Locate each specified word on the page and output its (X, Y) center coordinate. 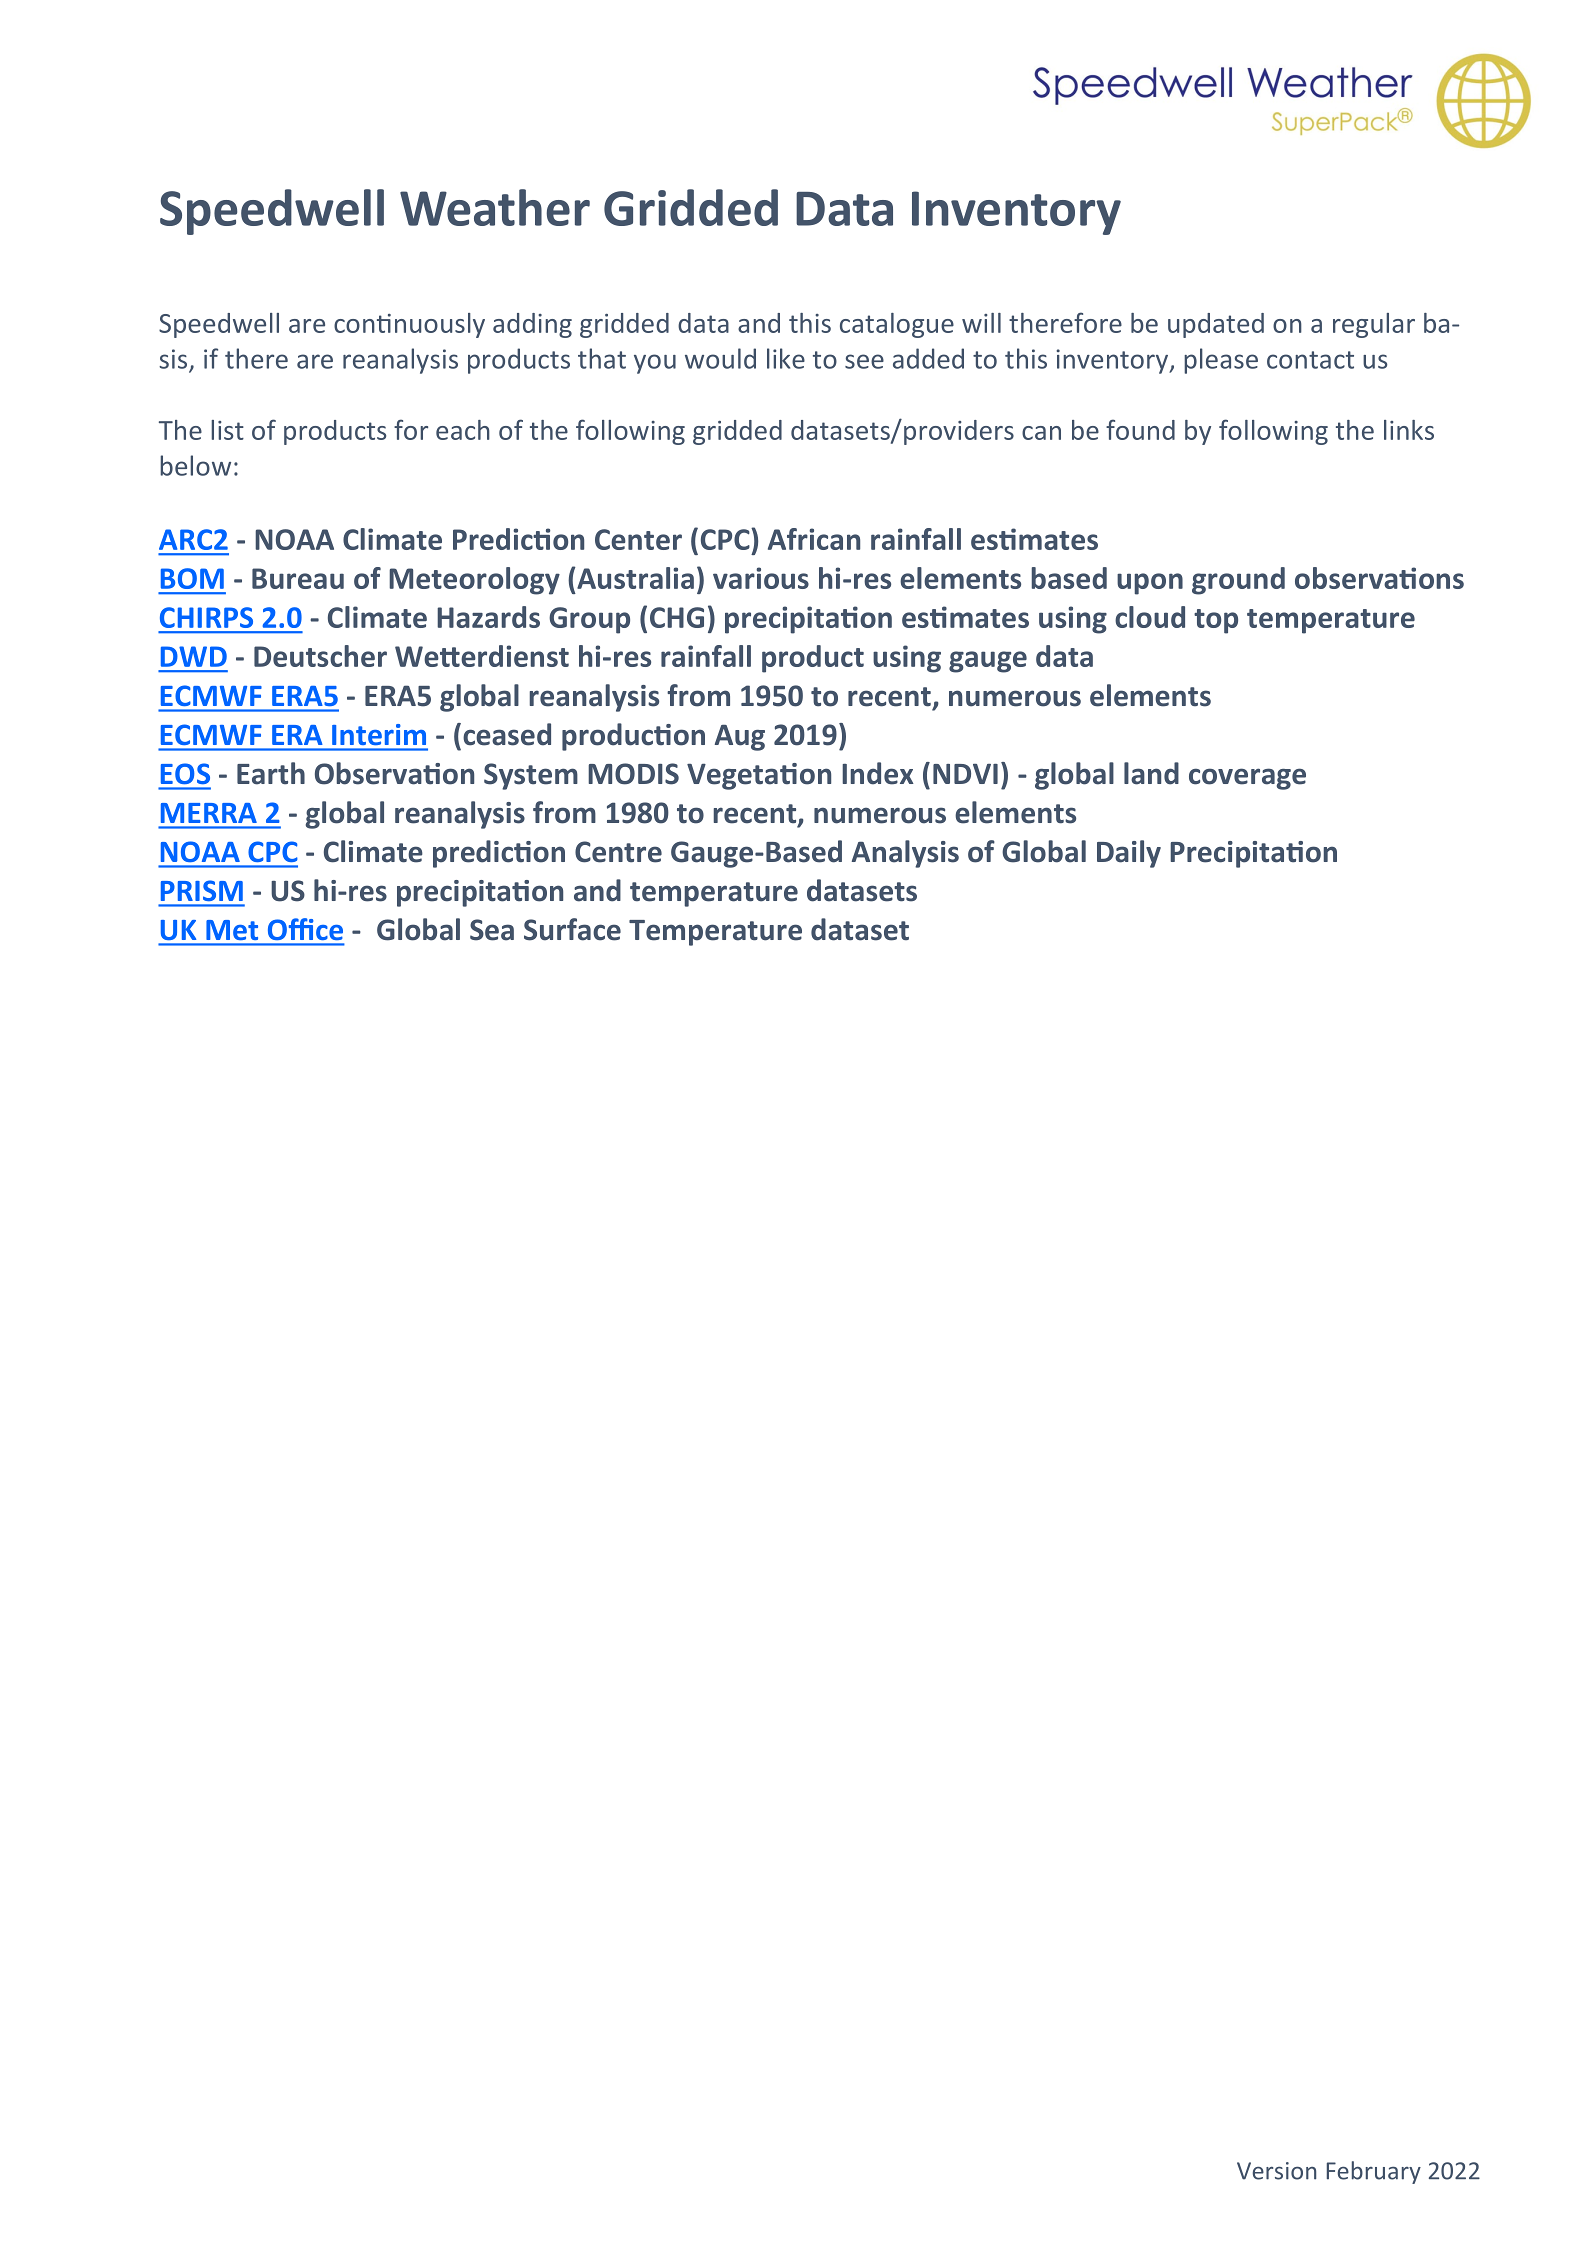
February (1374, 2172)
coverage (1247, 779)
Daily (1129, 854)
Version (1276, 2171)
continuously (409, 325)
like (786, 358)
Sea (492, 930)
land (1151, 773)
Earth (271, 773)
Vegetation (759, 776)
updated (1216, 325)
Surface (572, 929)
